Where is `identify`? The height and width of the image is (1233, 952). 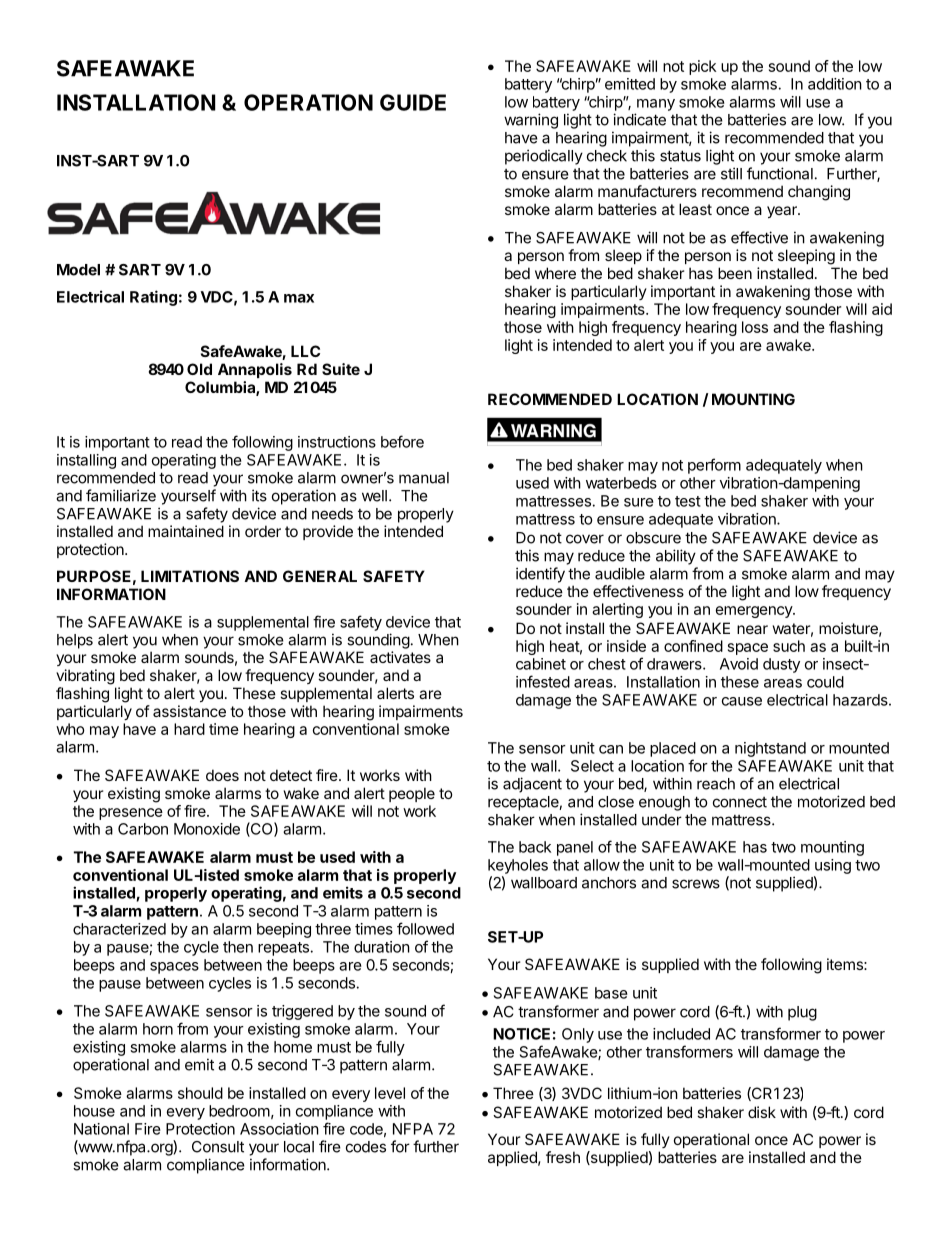
identify is located at coordinates (540, 575).
